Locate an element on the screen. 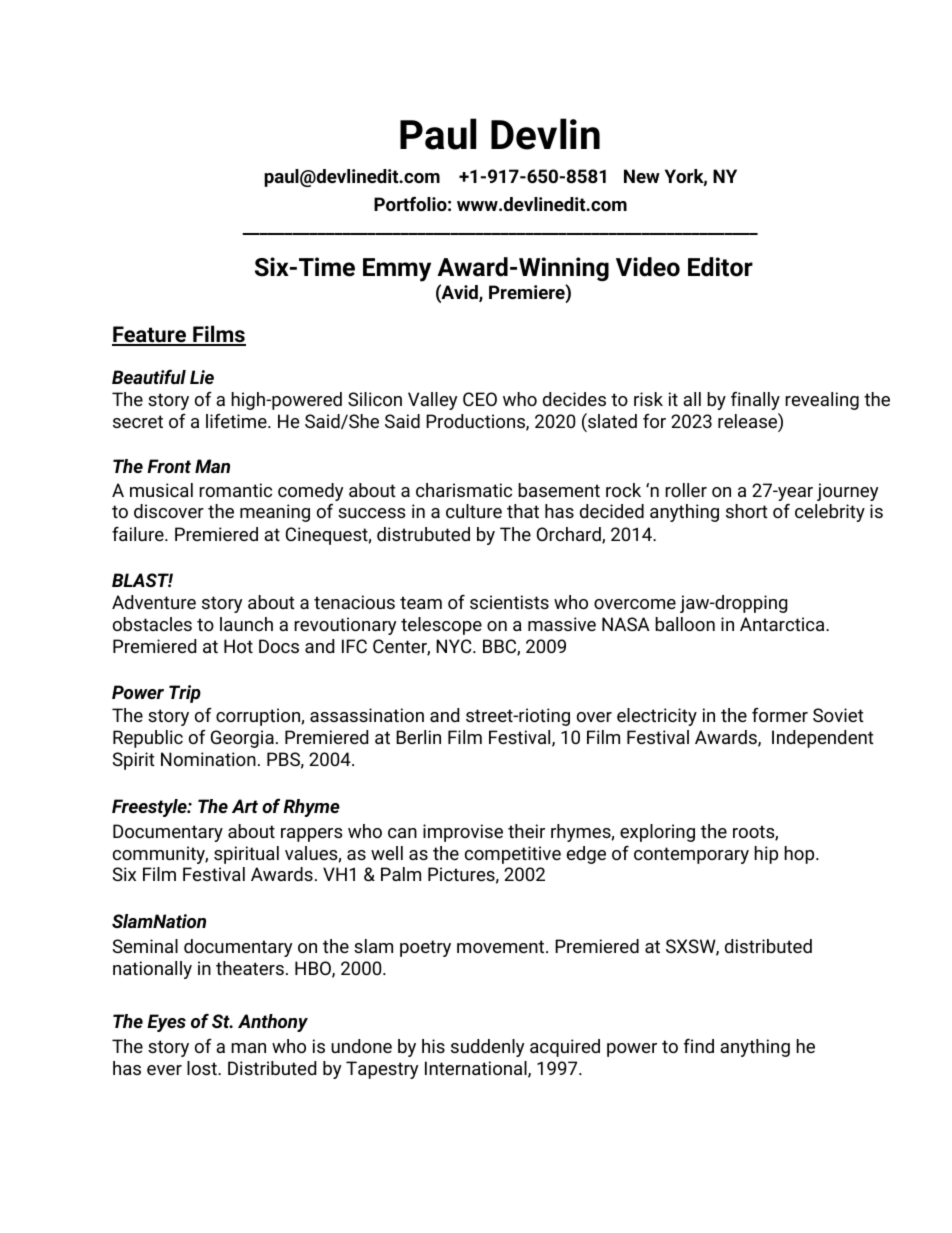  New is located at coordinates (642, 176).
